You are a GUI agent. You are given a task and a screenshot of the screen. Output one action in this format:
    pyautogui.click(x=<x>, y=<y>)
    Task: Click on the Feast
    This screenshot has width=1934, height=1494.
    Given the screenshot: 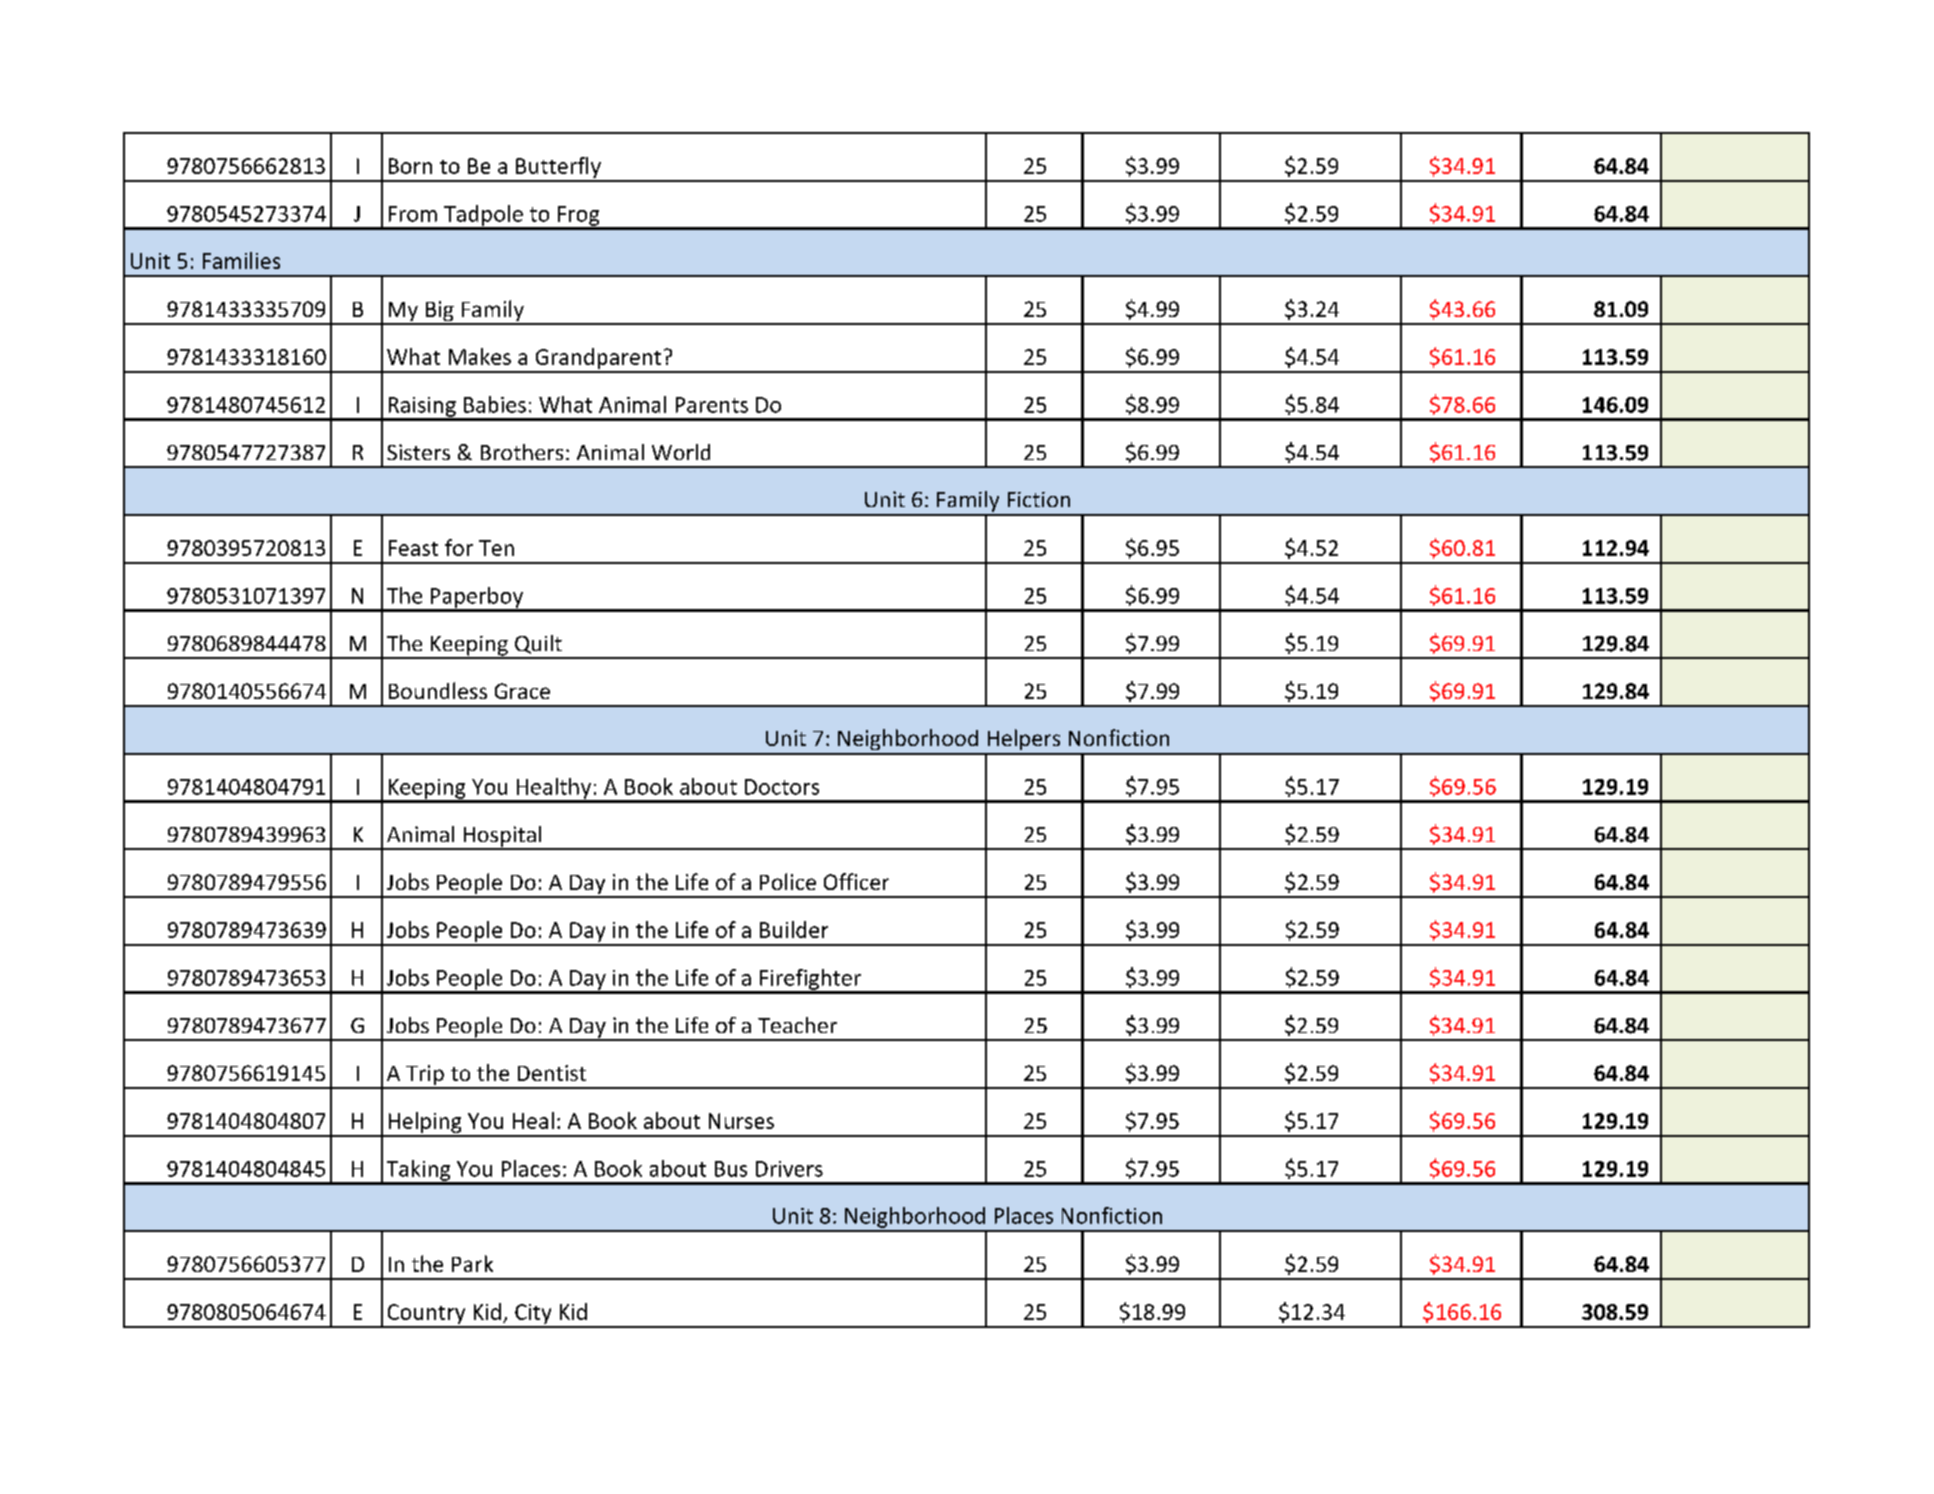 What is the action you would take?
    pyautogui.click(x=413, y=548)
